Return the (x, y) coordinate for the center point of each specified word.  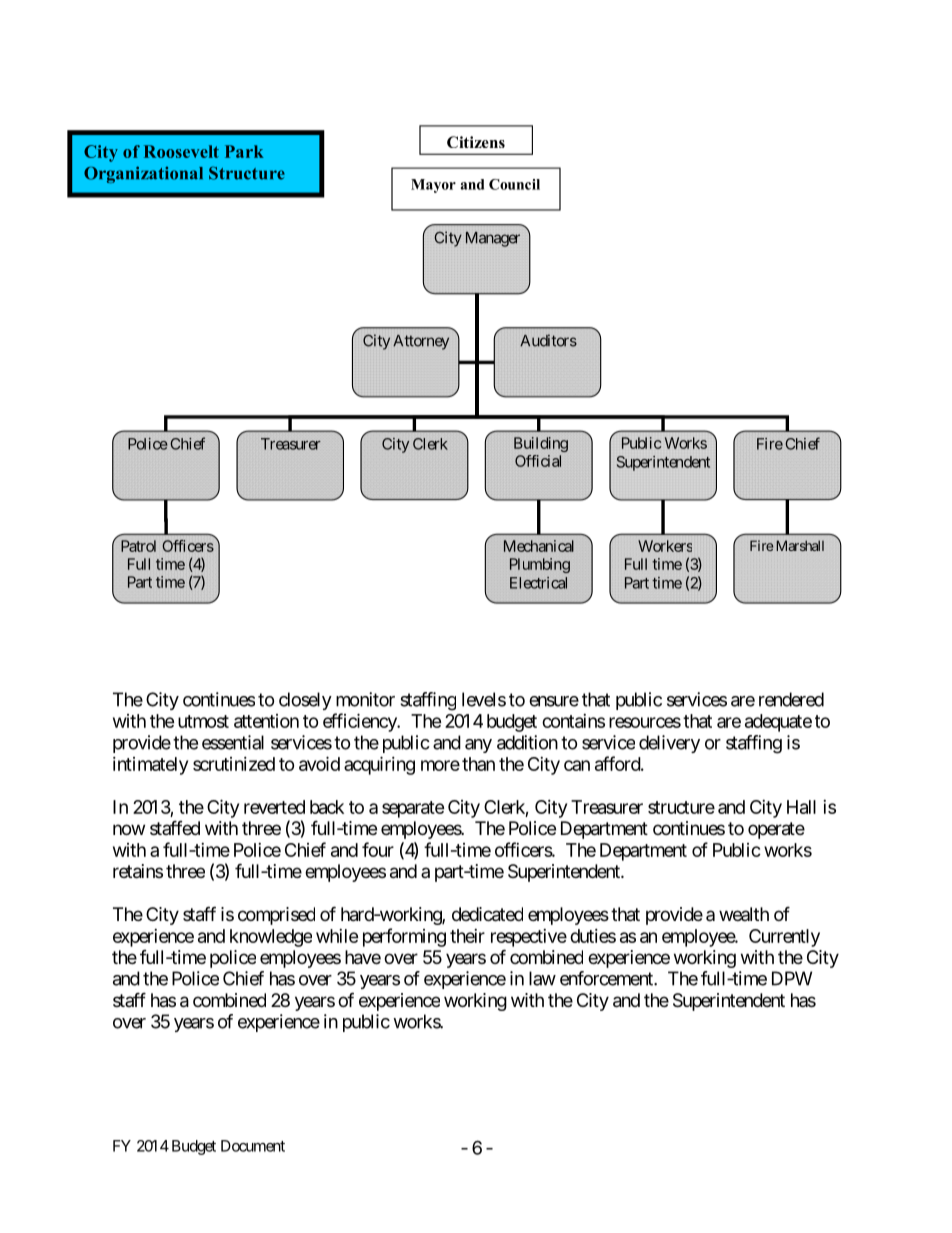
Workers (665, 546)
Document (253, 1146)
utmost (203, 721)
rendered (791, 699)
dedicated (487, 914)
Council (514, 184)
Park (244, 151)
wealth (744, 914)
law (542, 978)
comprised (276, 916)
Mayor (433, 186)
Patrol (138, 546)
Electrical (538, 583)
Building (541, 444)
